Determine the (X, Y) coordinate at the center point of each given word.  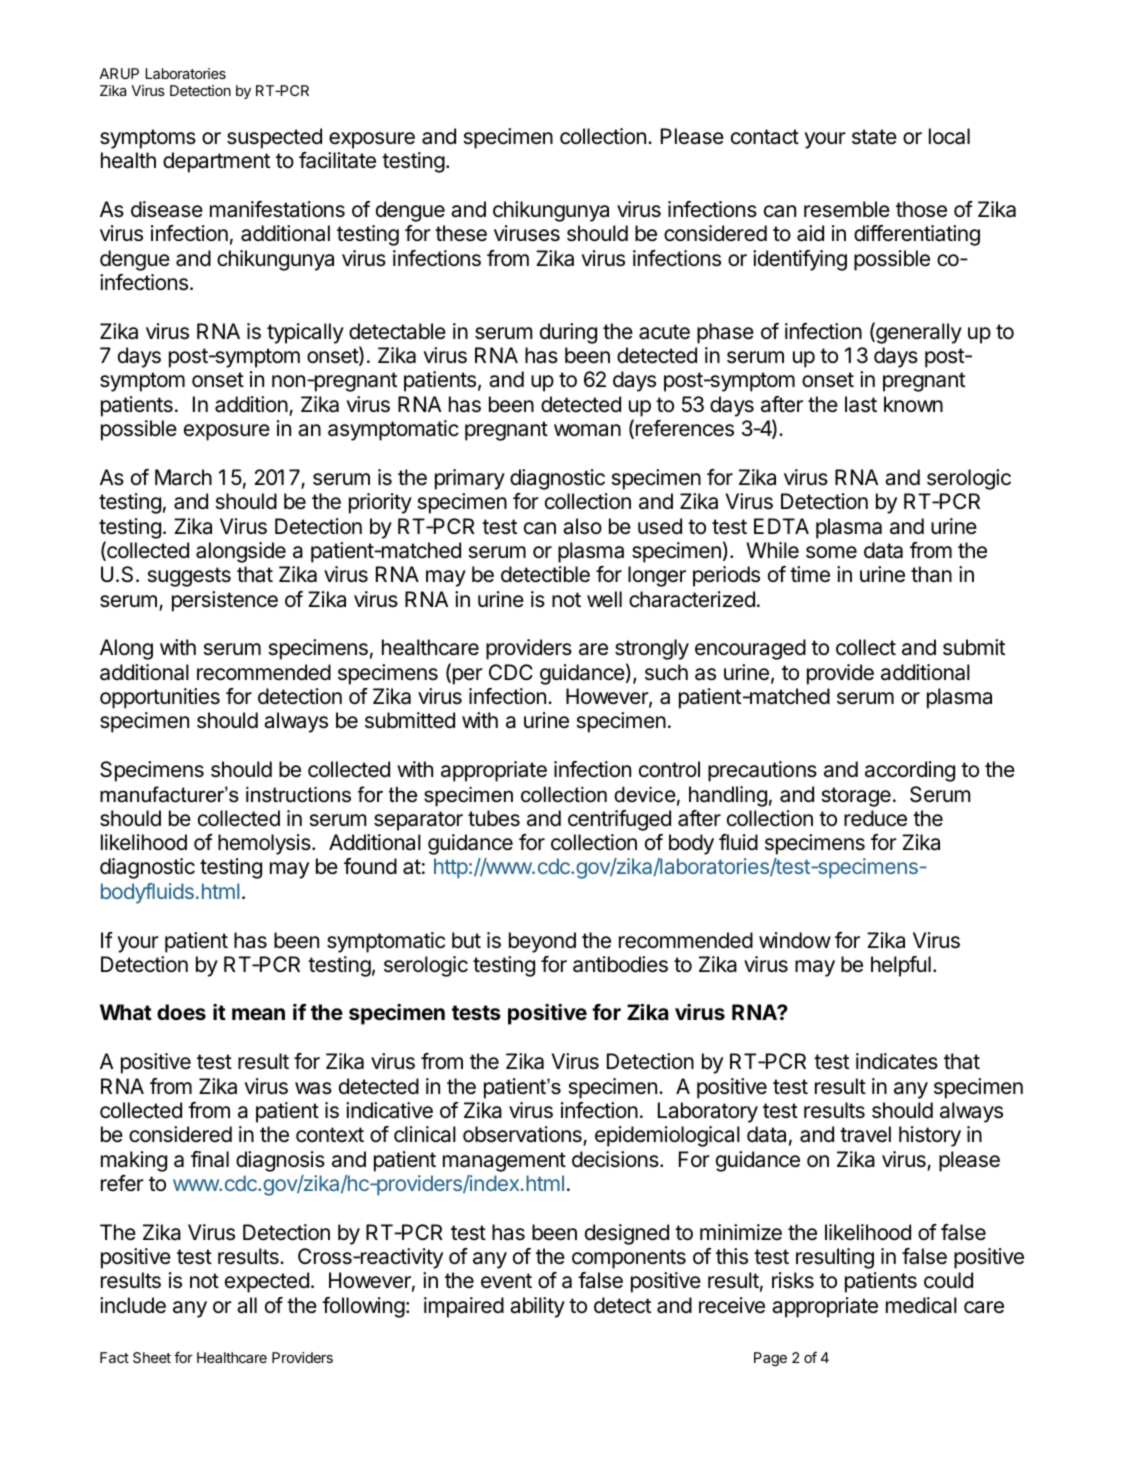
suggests (189, 577)
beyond (542, 942)
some (831, 552)
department (216, 162)
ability (537, 1307)
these (461, 233)
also (582, 526)
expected (267, 1282)
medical (921, 1305)
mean (258, 1014)
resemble (847, 209)
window (795, 940)
